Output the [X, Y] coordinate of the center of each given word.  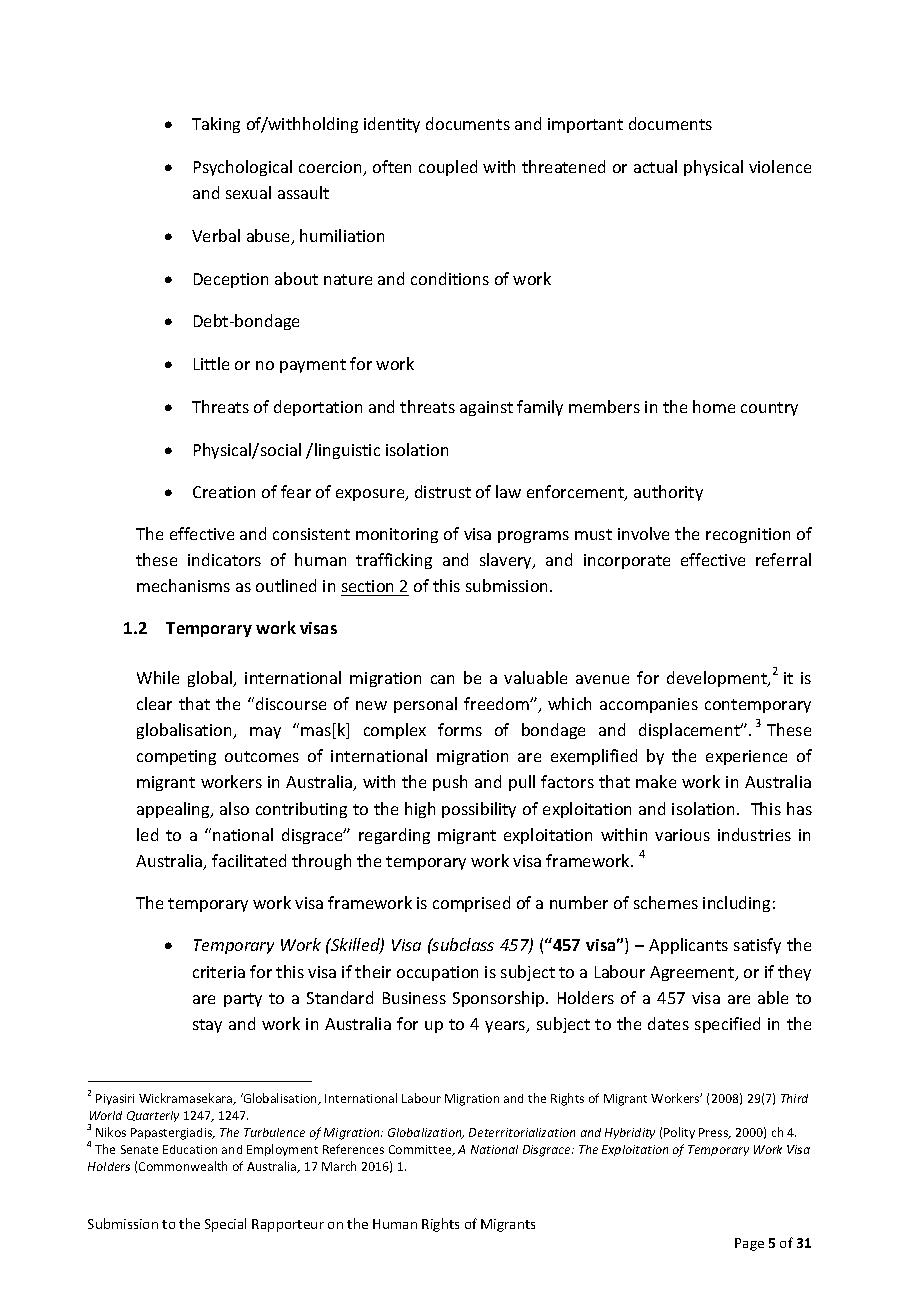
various [682, 835]
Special [225, 1225]
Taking [216, 125]
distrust [443, 491]
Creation [224, 492]
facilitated [249, 860]
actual [655, 166]
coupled [448, 168]
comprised [471, 904]
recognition [748, 535]
